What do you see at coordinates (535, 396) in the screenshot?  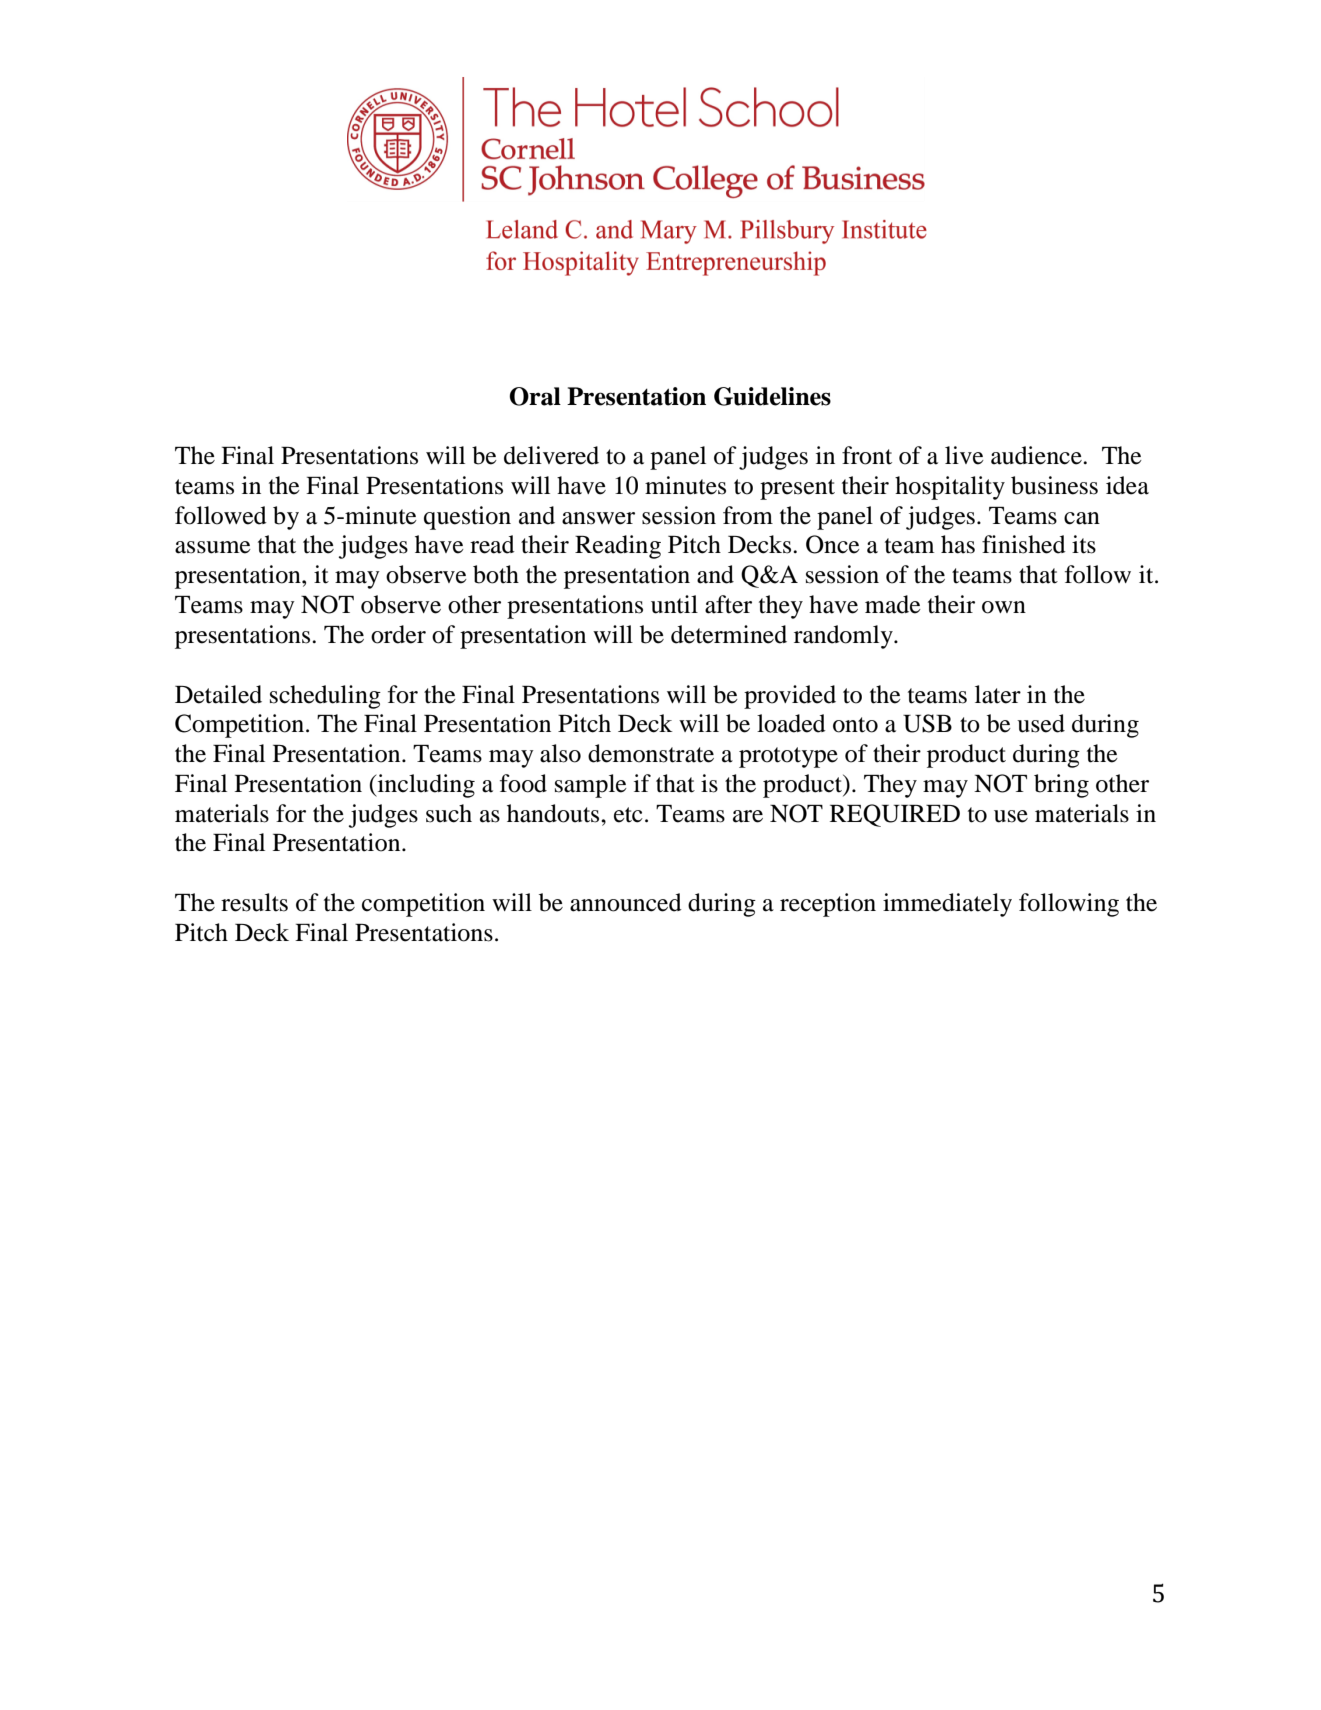 I see `Oral` at bounding box center [535, 396].
